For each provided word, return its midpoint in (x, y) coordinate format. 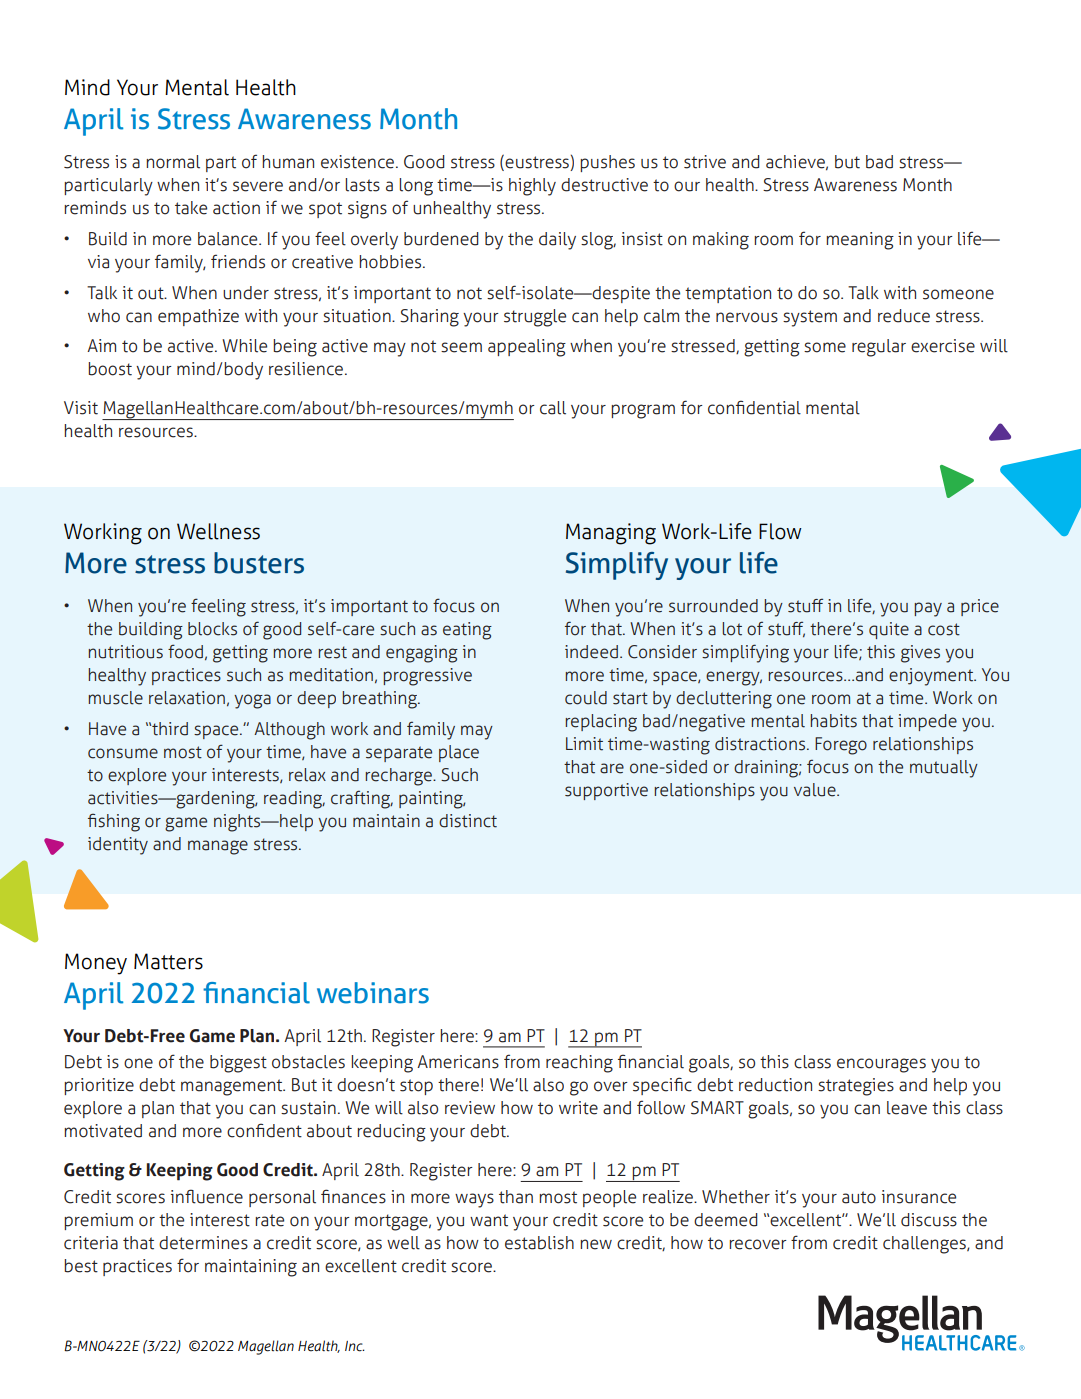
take (191, 208)
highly (532, 187)
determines (203, 1243)
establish (539, 1243)
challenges (925, 1245)
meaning (860, 241)
